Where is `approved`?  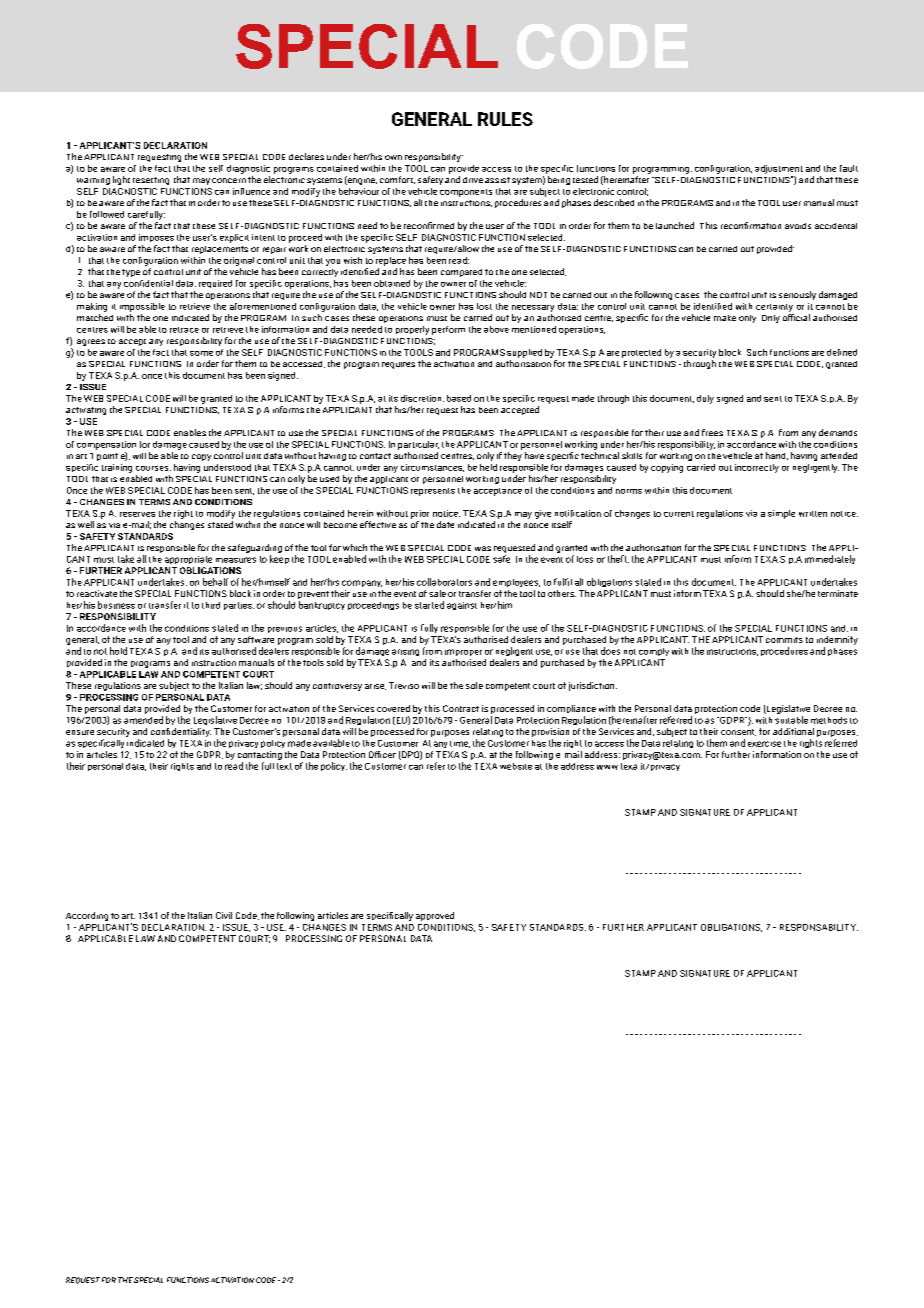 approved is located at coordinates (435, 916).
